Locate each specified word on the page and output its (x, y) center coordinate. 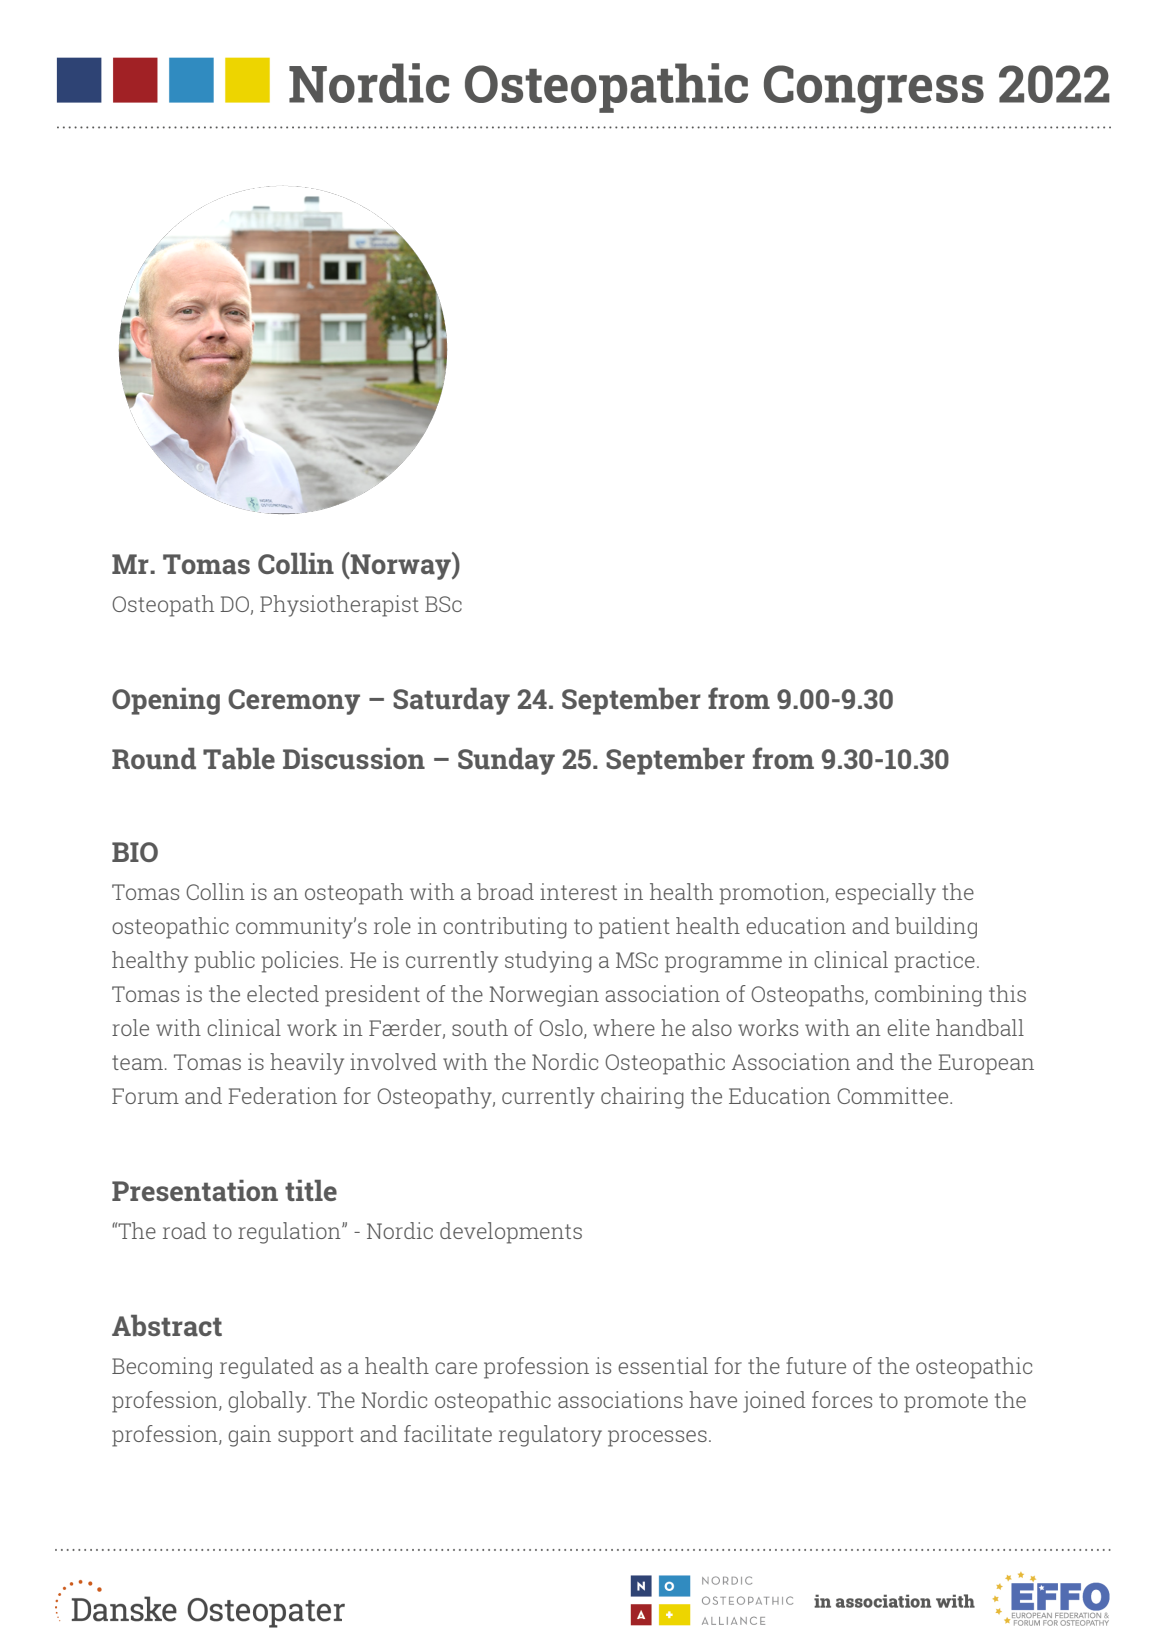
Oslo (562, 1029)
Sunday (506, 761)
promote (946, 1403)
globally (268, 1402)
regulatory (550, 1436)
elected (283, 993)
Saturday (451, 701)
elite (908, 1027)
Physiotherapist (339, 606)
